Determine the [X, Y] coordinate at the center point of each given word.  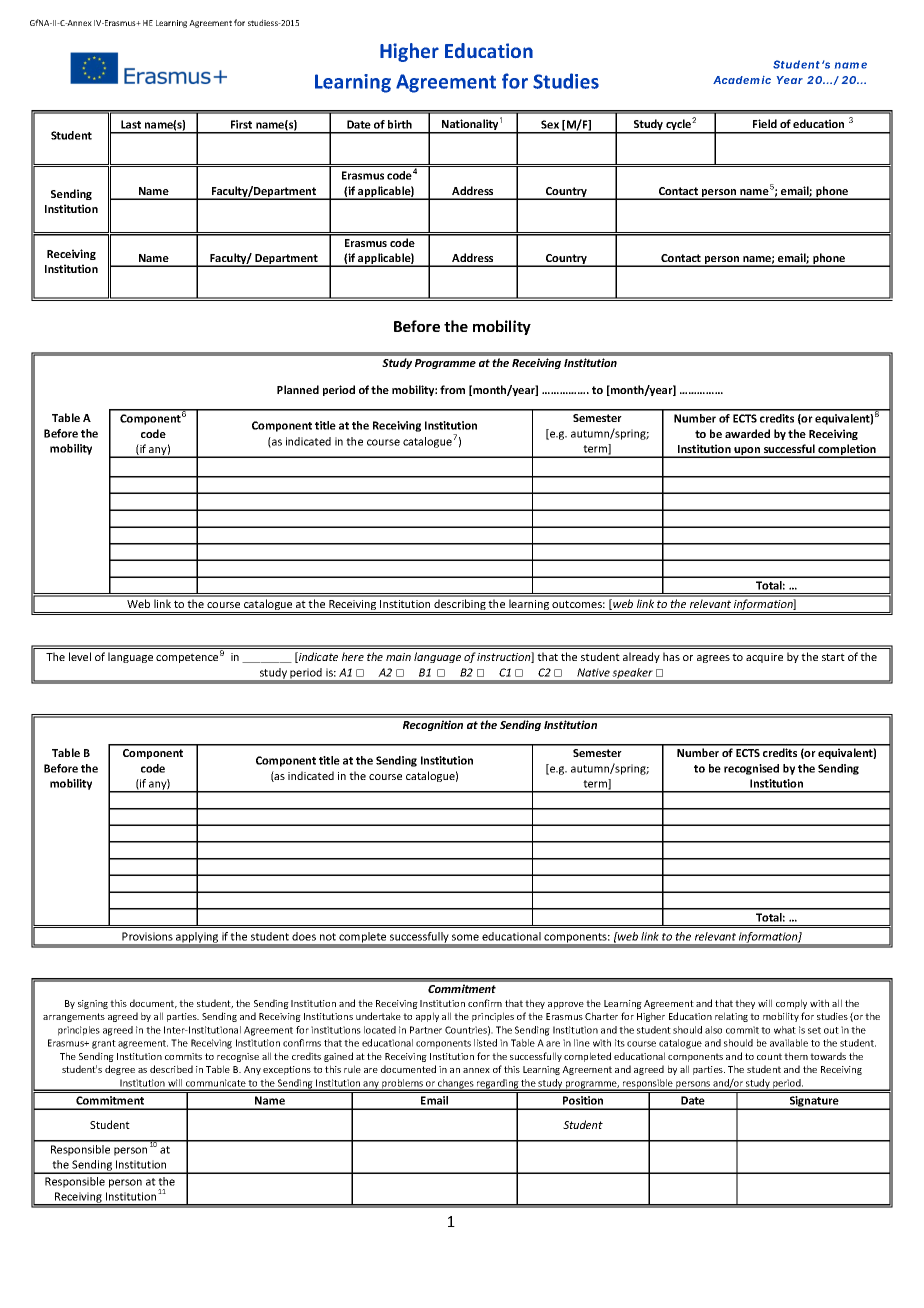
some [465, 937]
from [452, 389]
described [171, 1069]
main [398, 657]
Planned [298, 389]
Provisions [147, 936]
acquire [764, 658]
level [80, 656]
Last [131, 124]
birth [400, 124]
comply [791, 1004]
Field [765, 123]
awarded [747, 433]
